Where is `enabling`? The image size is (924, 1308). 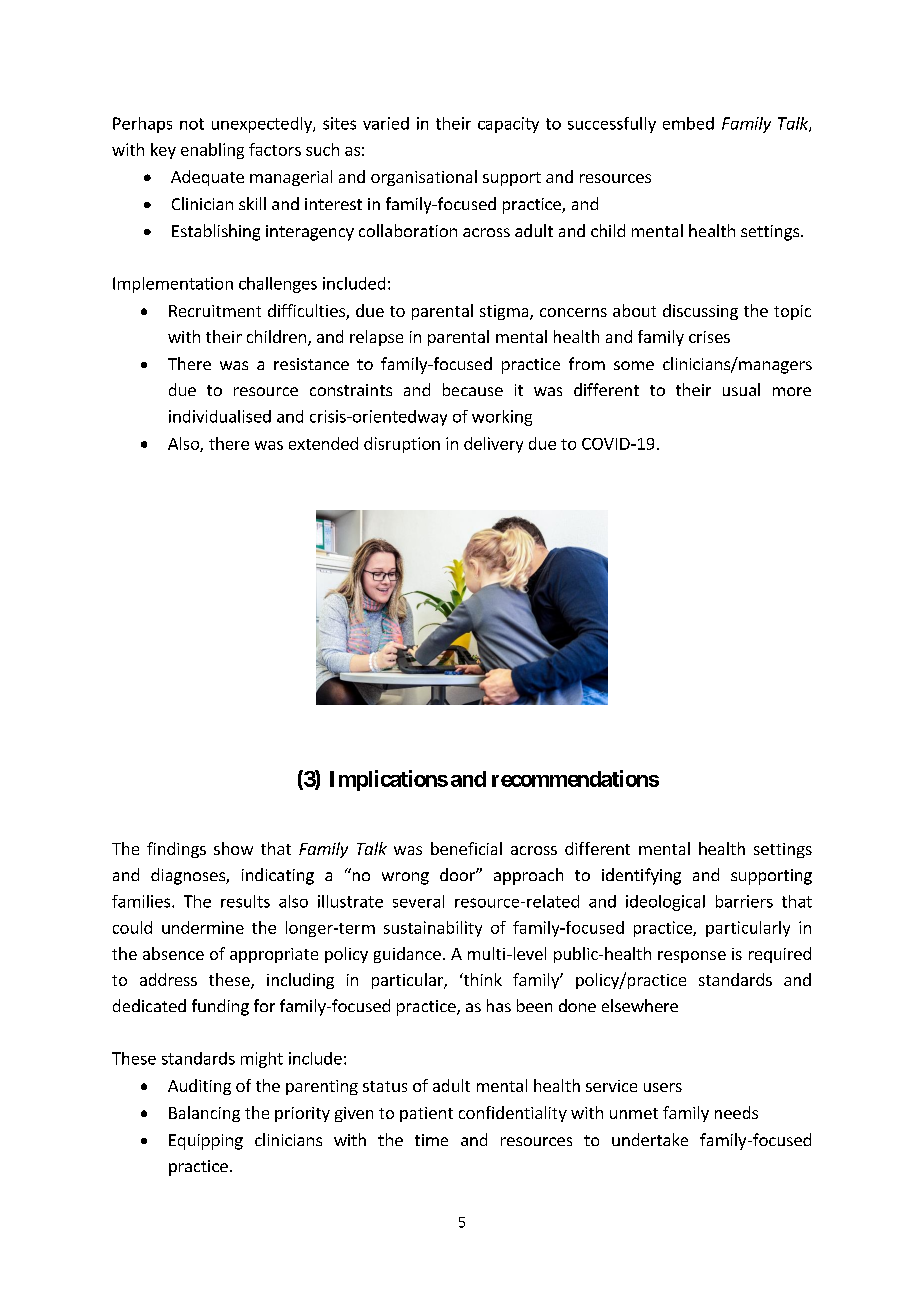 enabling is located at coordinates (212, 151).
